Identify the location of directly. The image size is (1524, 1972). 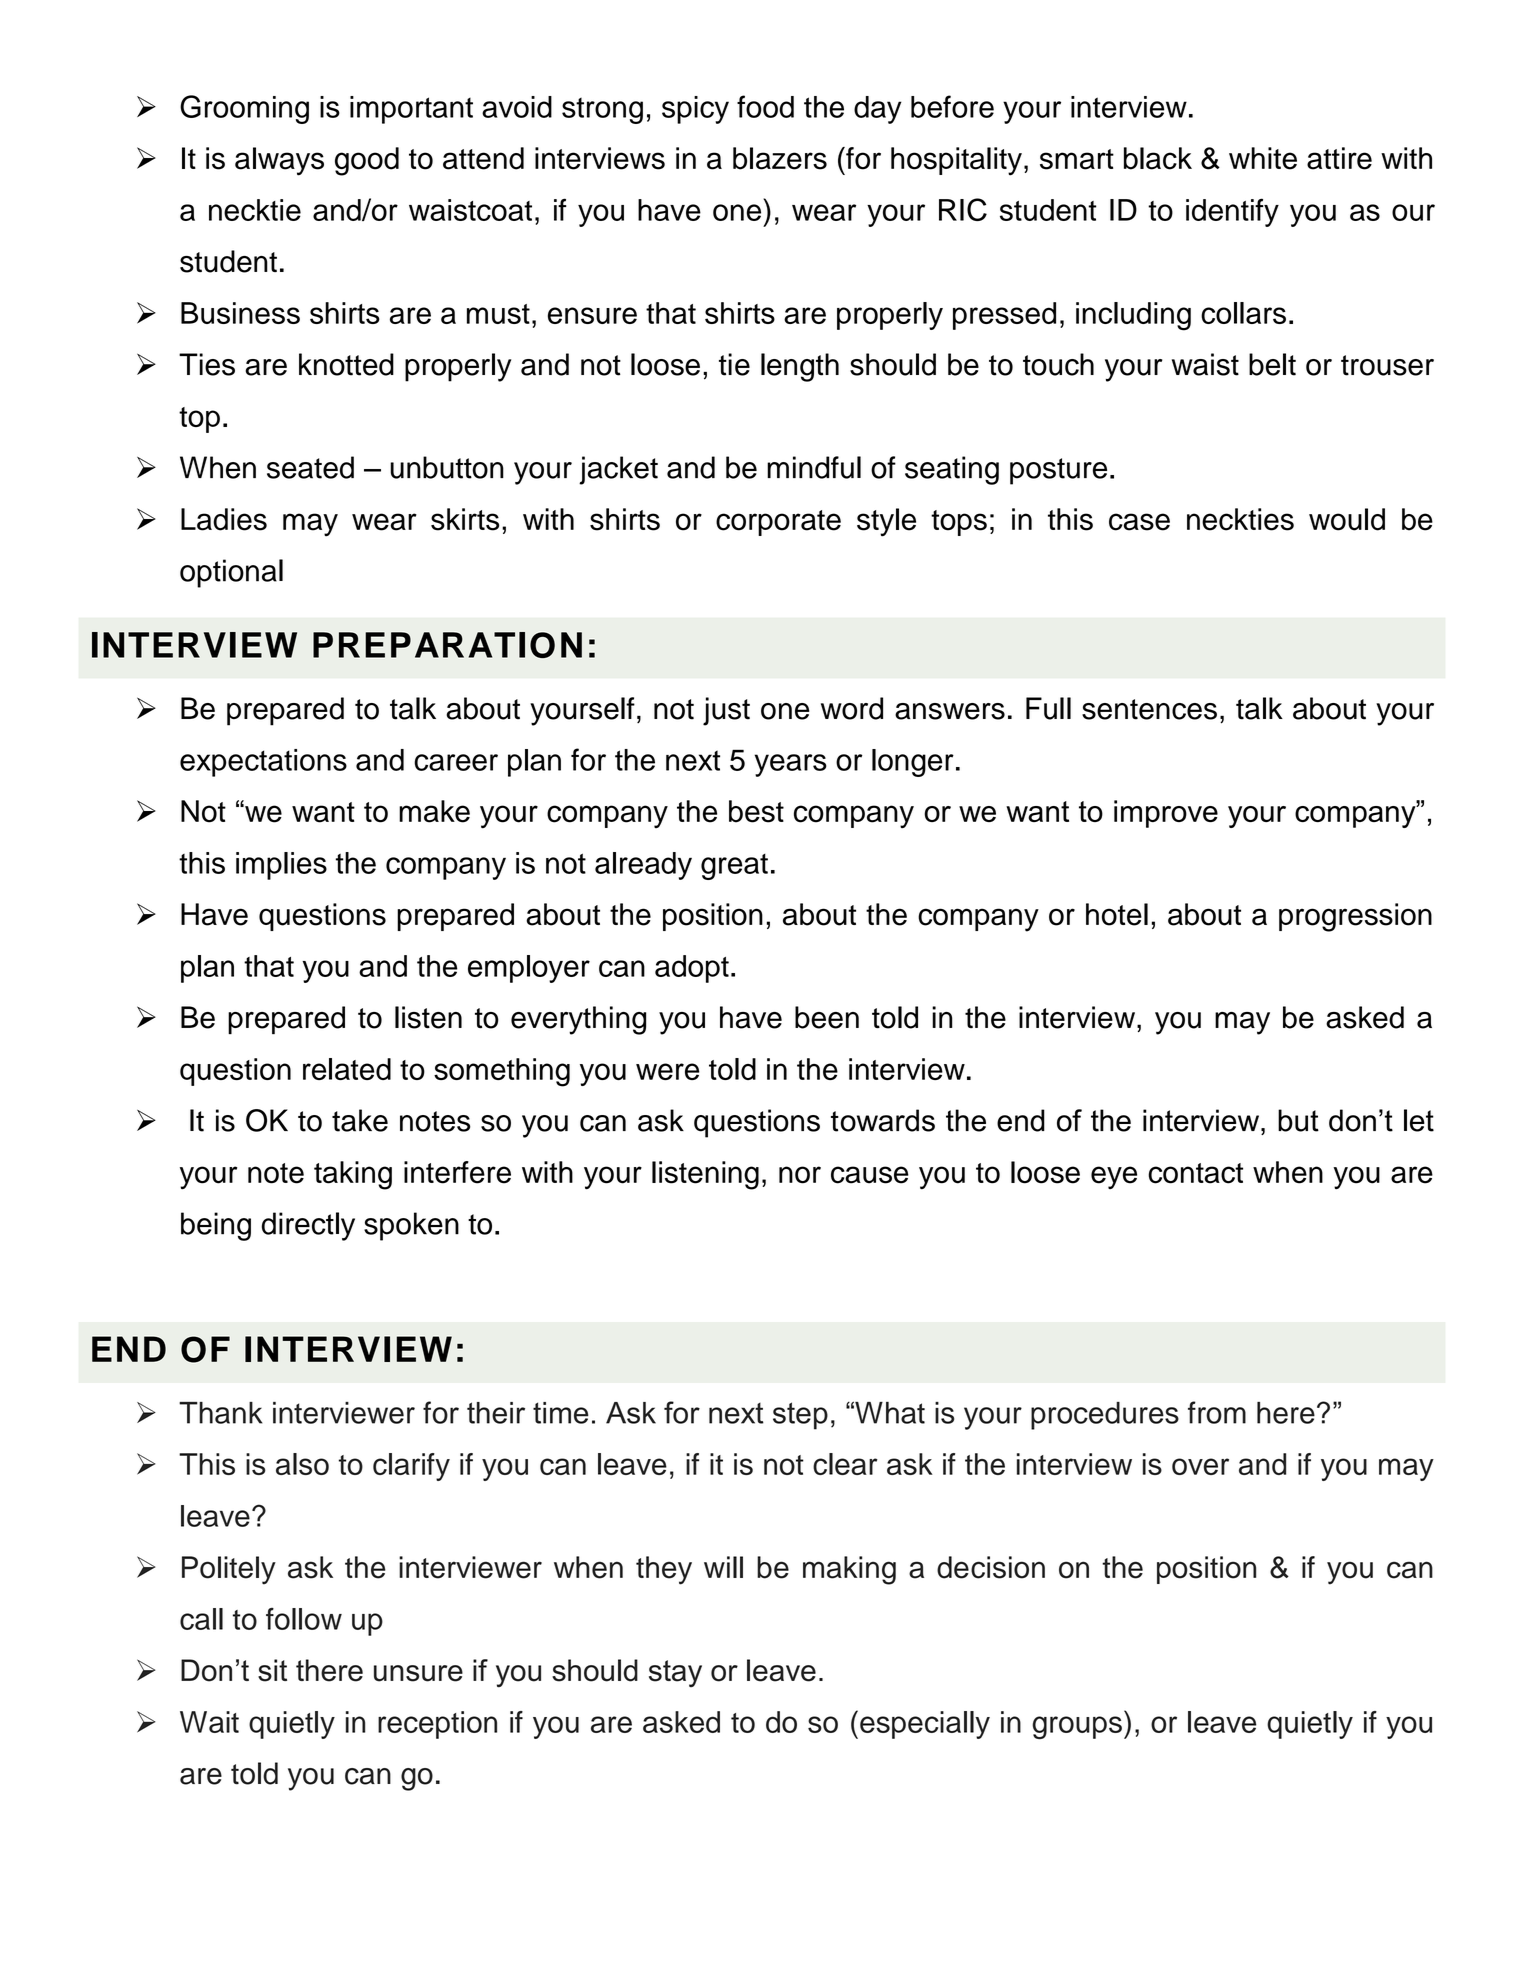
(308, 1226).
